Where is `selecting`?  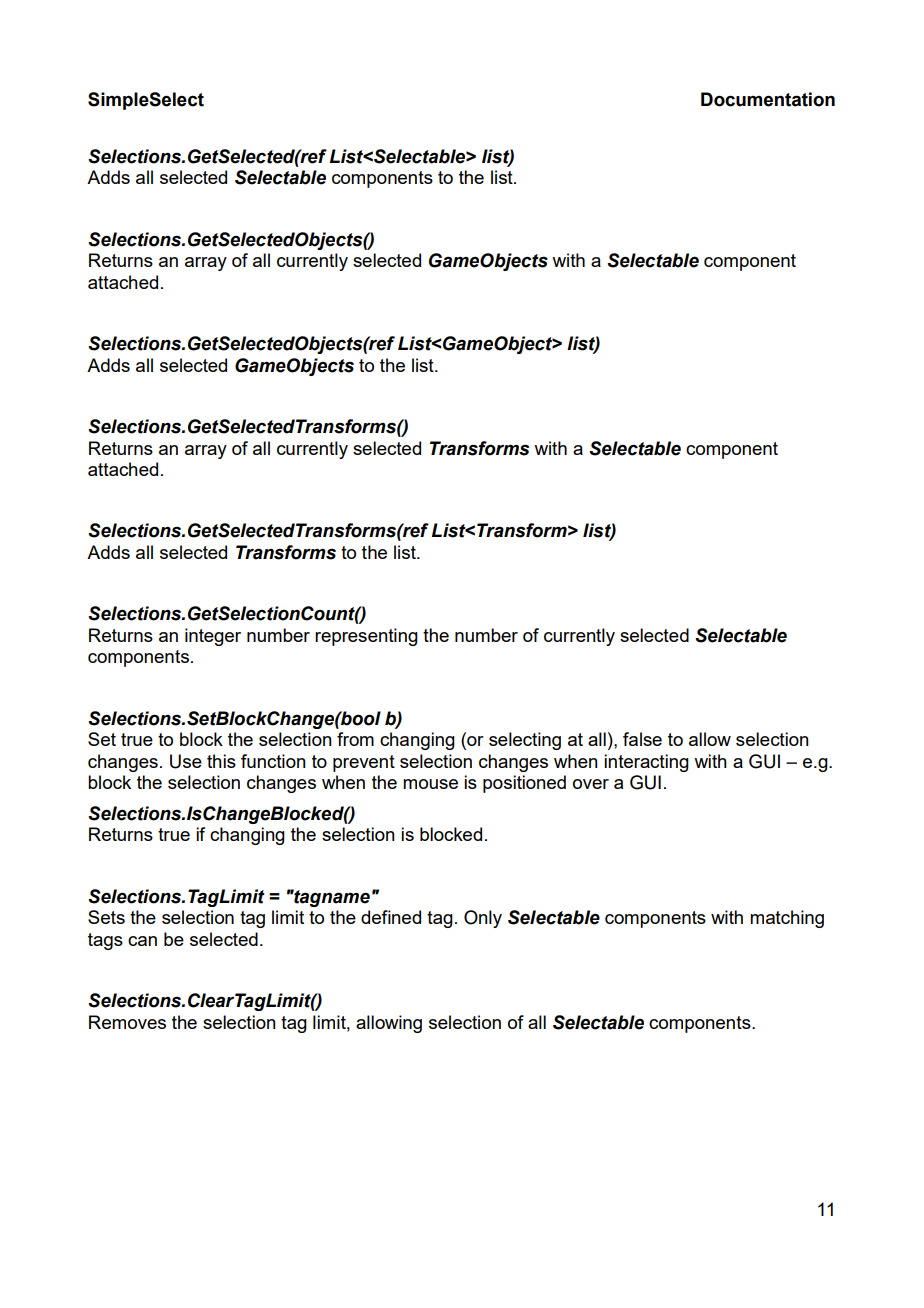
selecting is located at coordinates (525, 741).
